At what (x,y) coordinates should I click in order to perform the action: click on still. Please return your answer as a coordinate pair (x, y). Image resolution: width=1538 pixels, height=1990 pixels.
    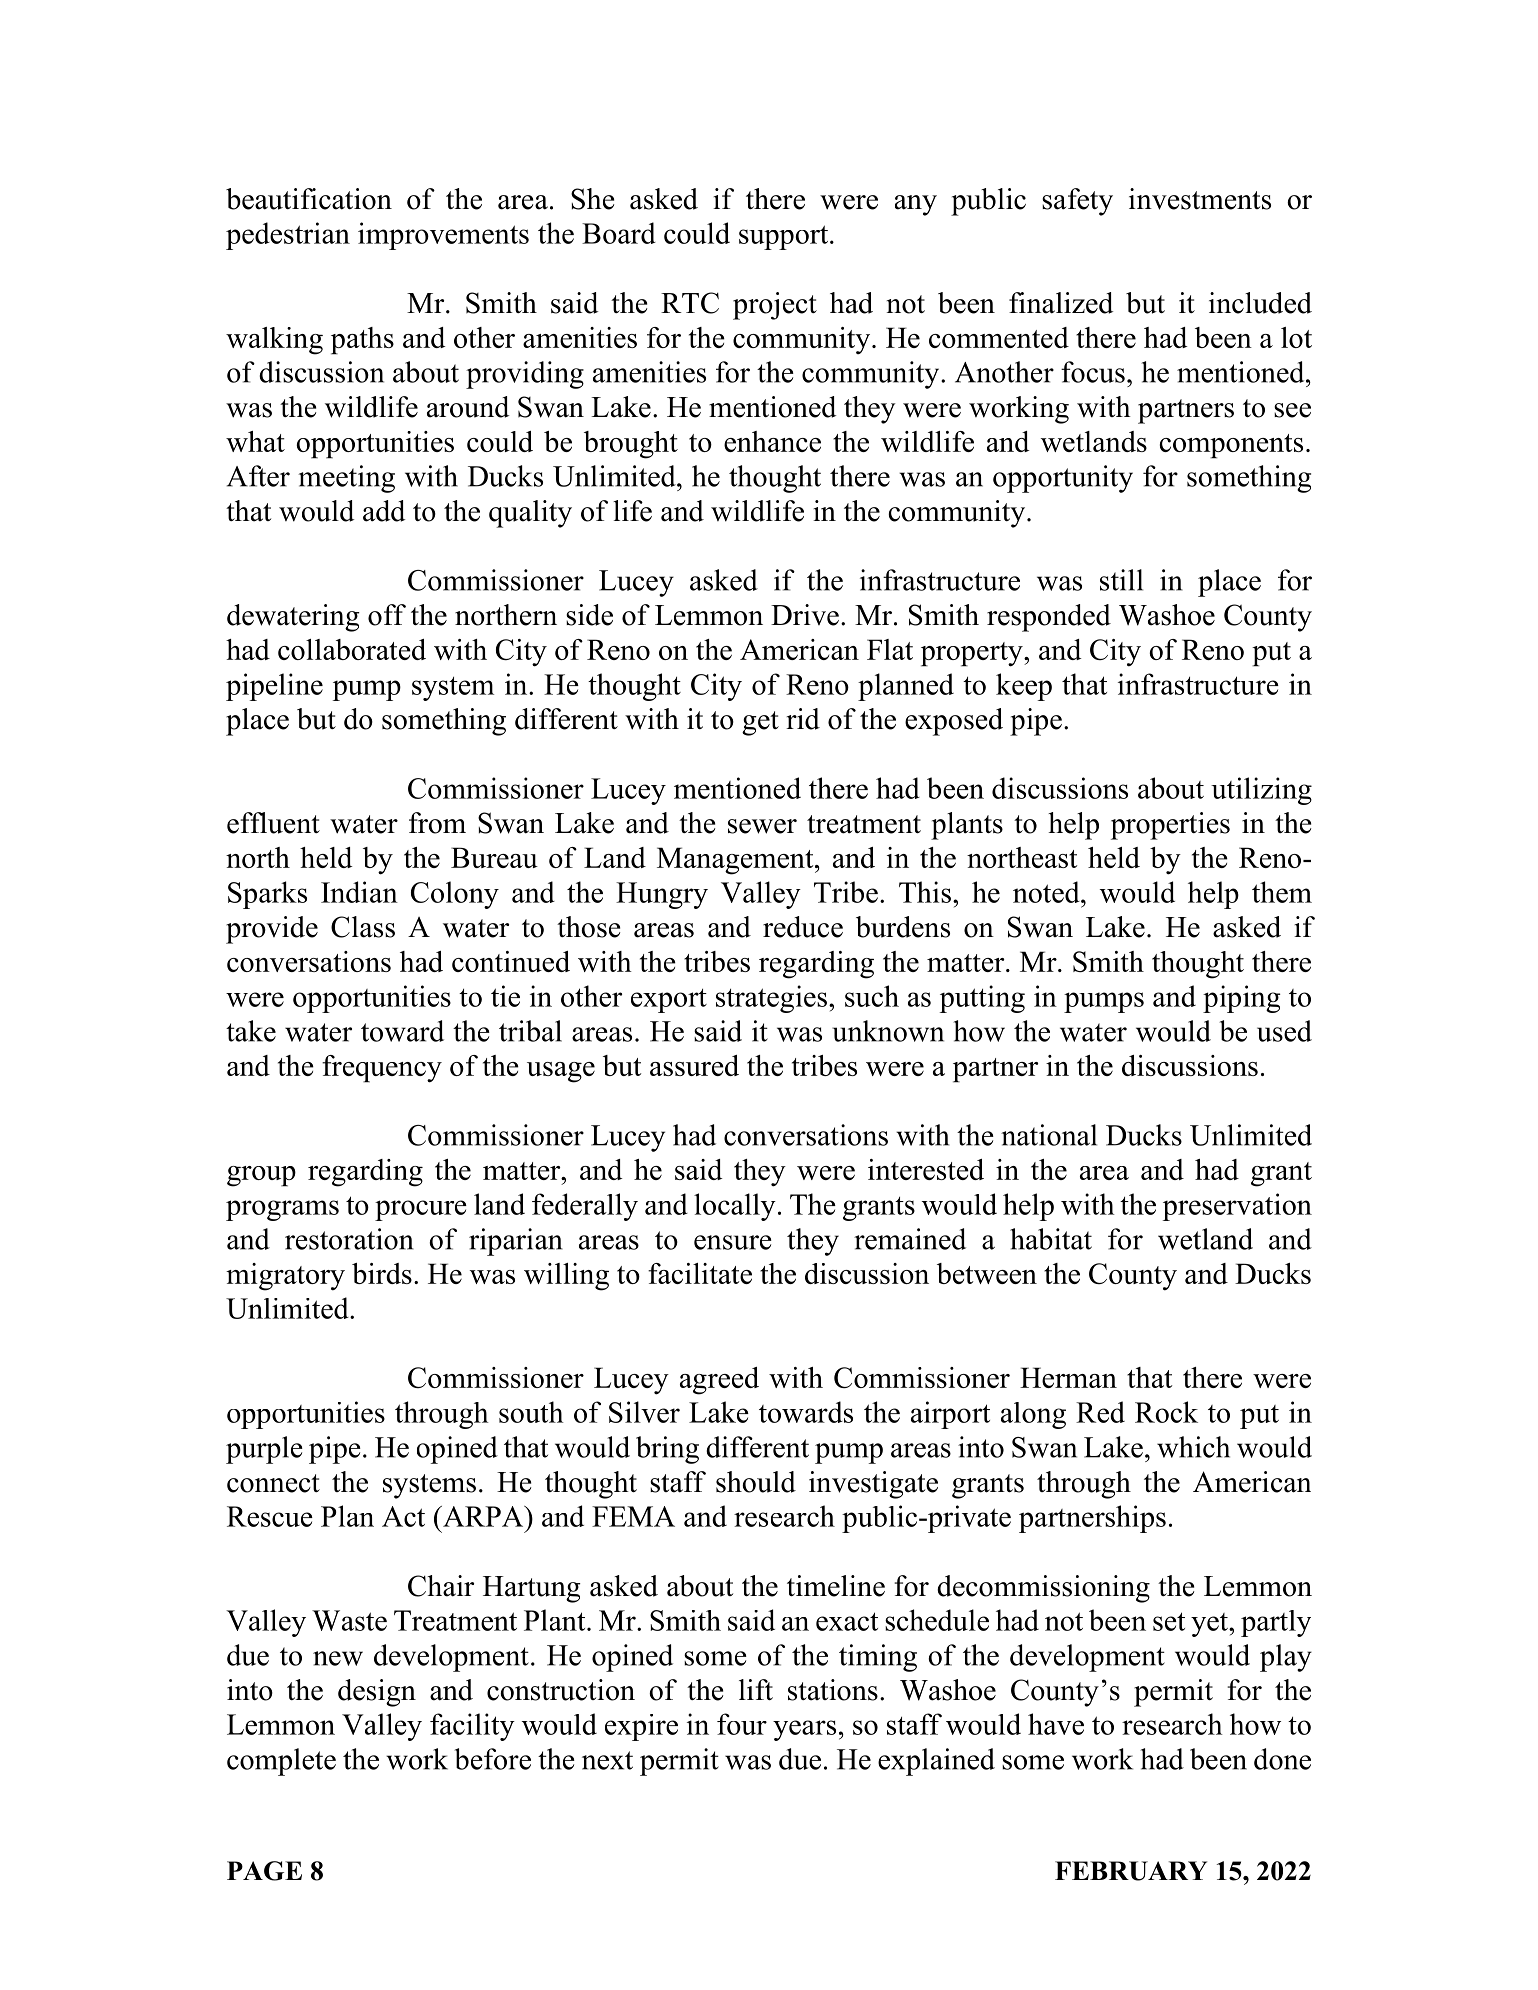
    Looking at the image, I should click on (1121, 580).
